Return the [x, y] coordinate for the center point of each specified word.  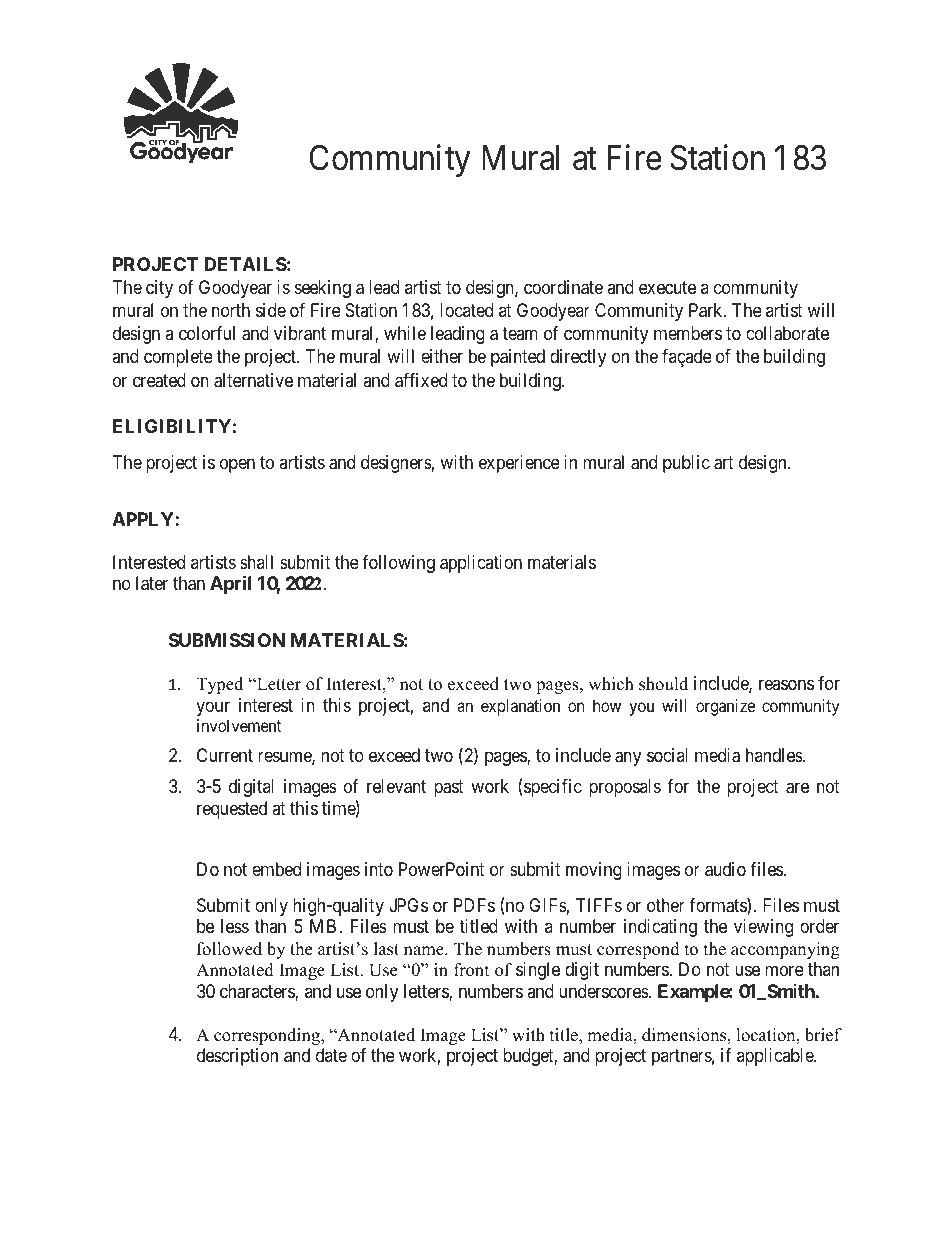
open [237, 465]
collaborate [787, 333]
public [686, 464]
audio [725, 869]
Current [225, 755]
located [466, 310]
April [230, 584]
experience [519, 464]
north [231, 310]
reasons [786, 685]
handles [775, 755]
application [481, 564]
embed [276, 869]
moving [594, 871]
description [237, 1057]
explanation [520, 707]
